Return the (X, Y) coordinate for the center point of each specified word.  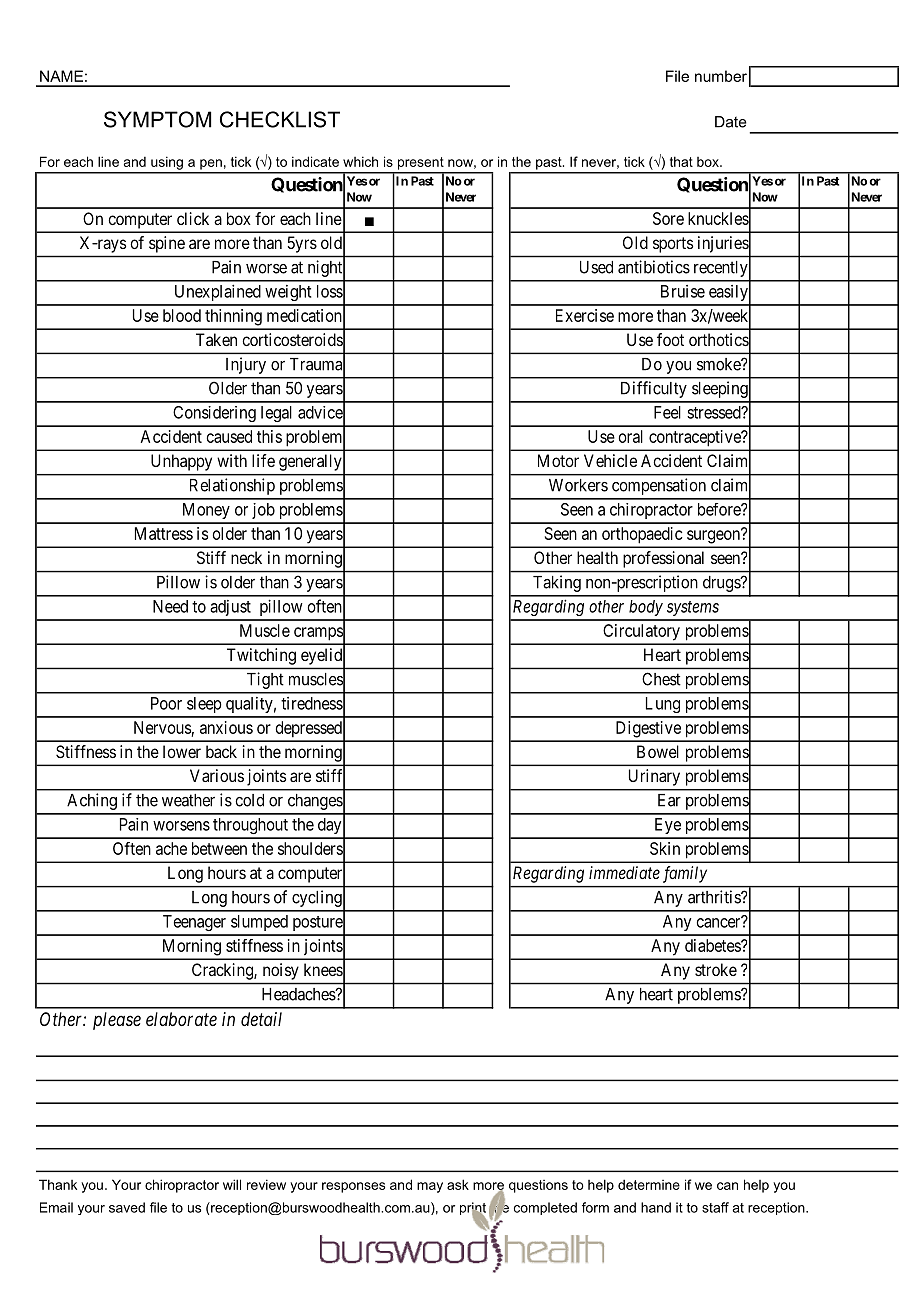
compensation (659, 486)
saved (127, 1207)
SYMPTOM (157, 119)
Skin (665, 848)
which (360, 161)
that (681, 161)
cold (249, 800)
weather (188, 800)
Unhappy (181, 462)
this (269, 436)
